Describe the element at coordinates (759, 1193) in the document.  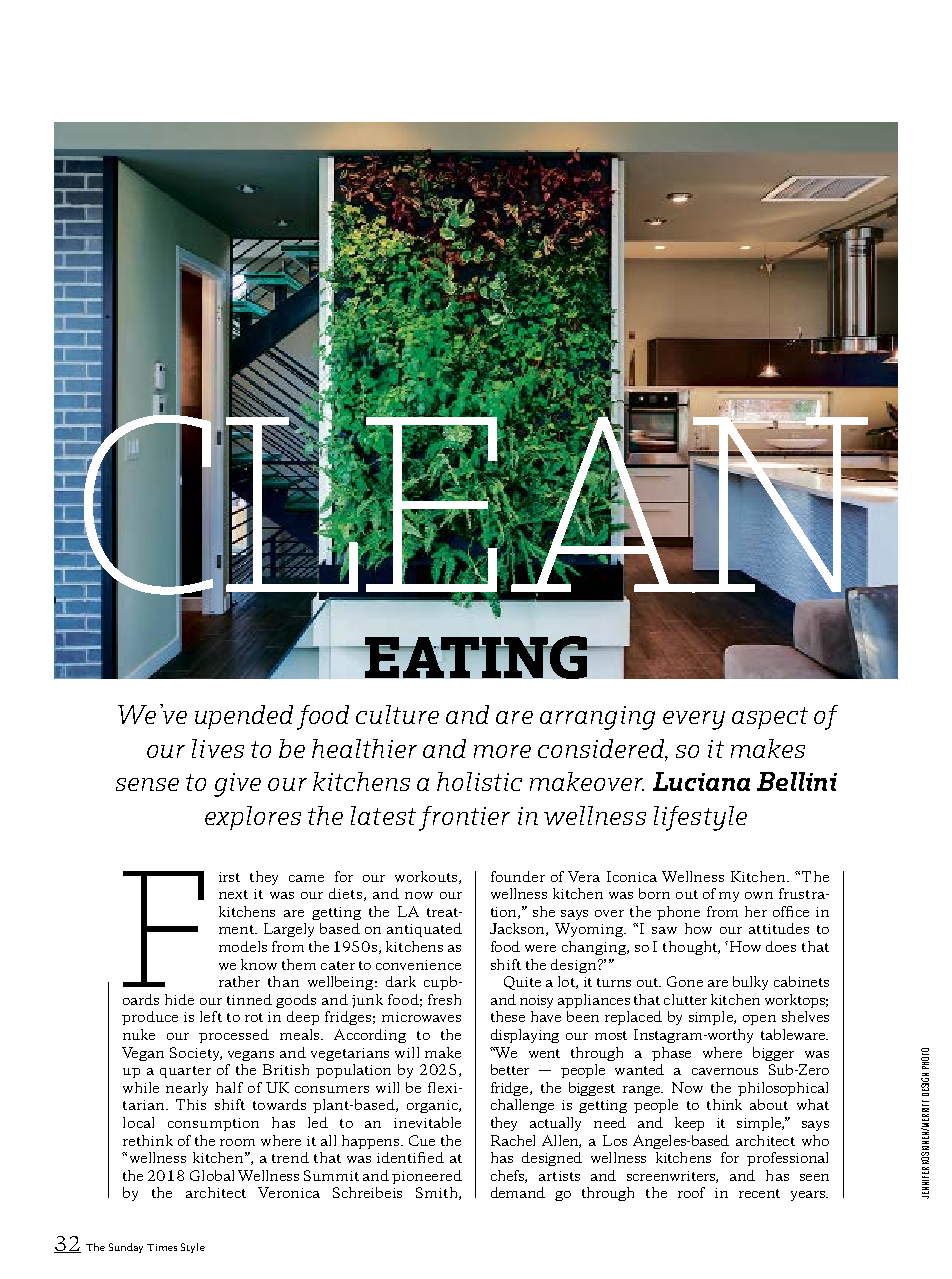
I see `recent` at that location.
